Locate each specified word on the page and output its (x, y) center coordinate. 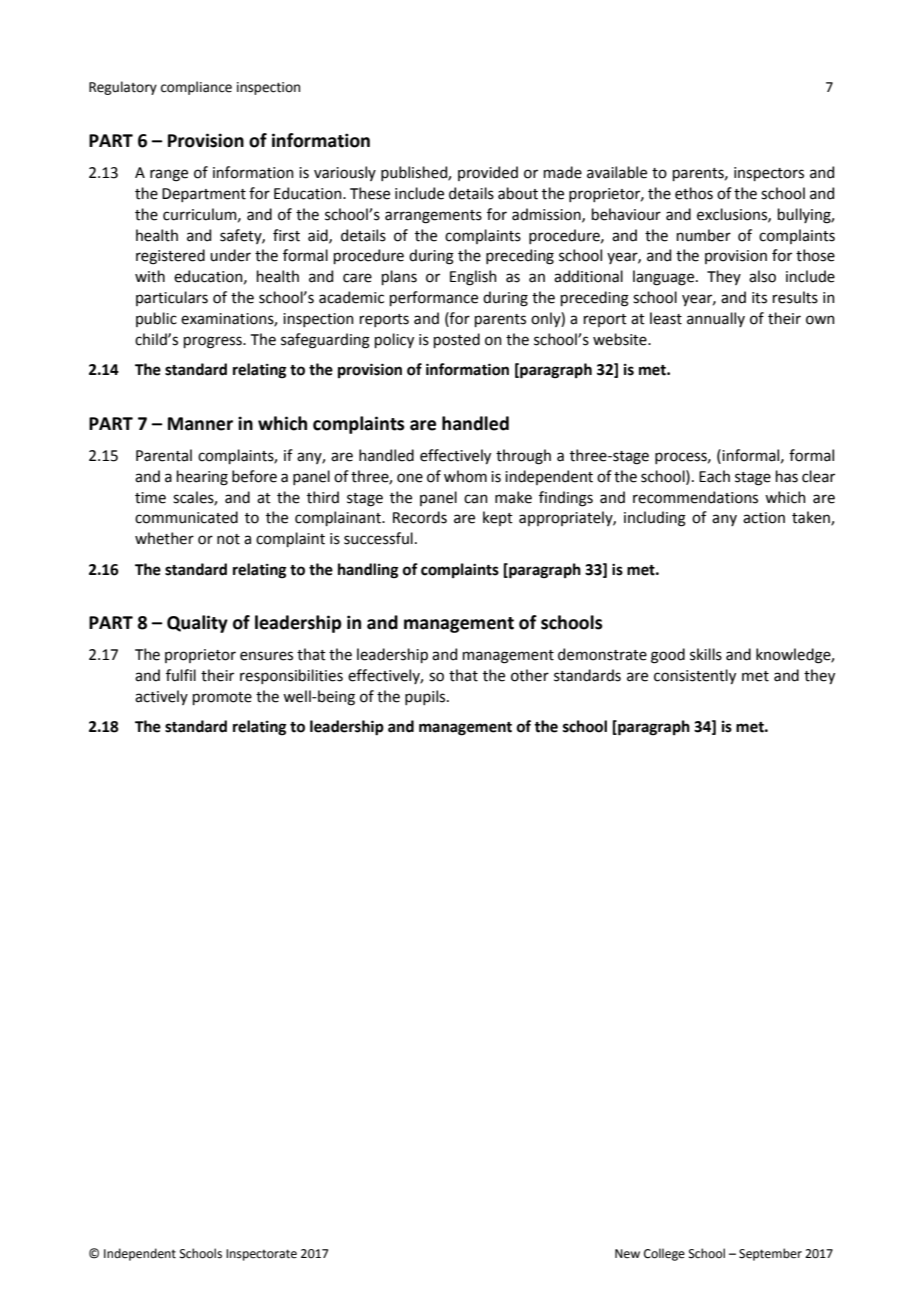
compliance (196, 88)
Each (714, 476)
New (627, 1254)
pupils (426, 697)
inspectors (769, 174)
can (476, 499)
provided (488, 173)
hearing (202, 478)
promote (222, 698)
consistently (695, 676)
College (664, 1254)
